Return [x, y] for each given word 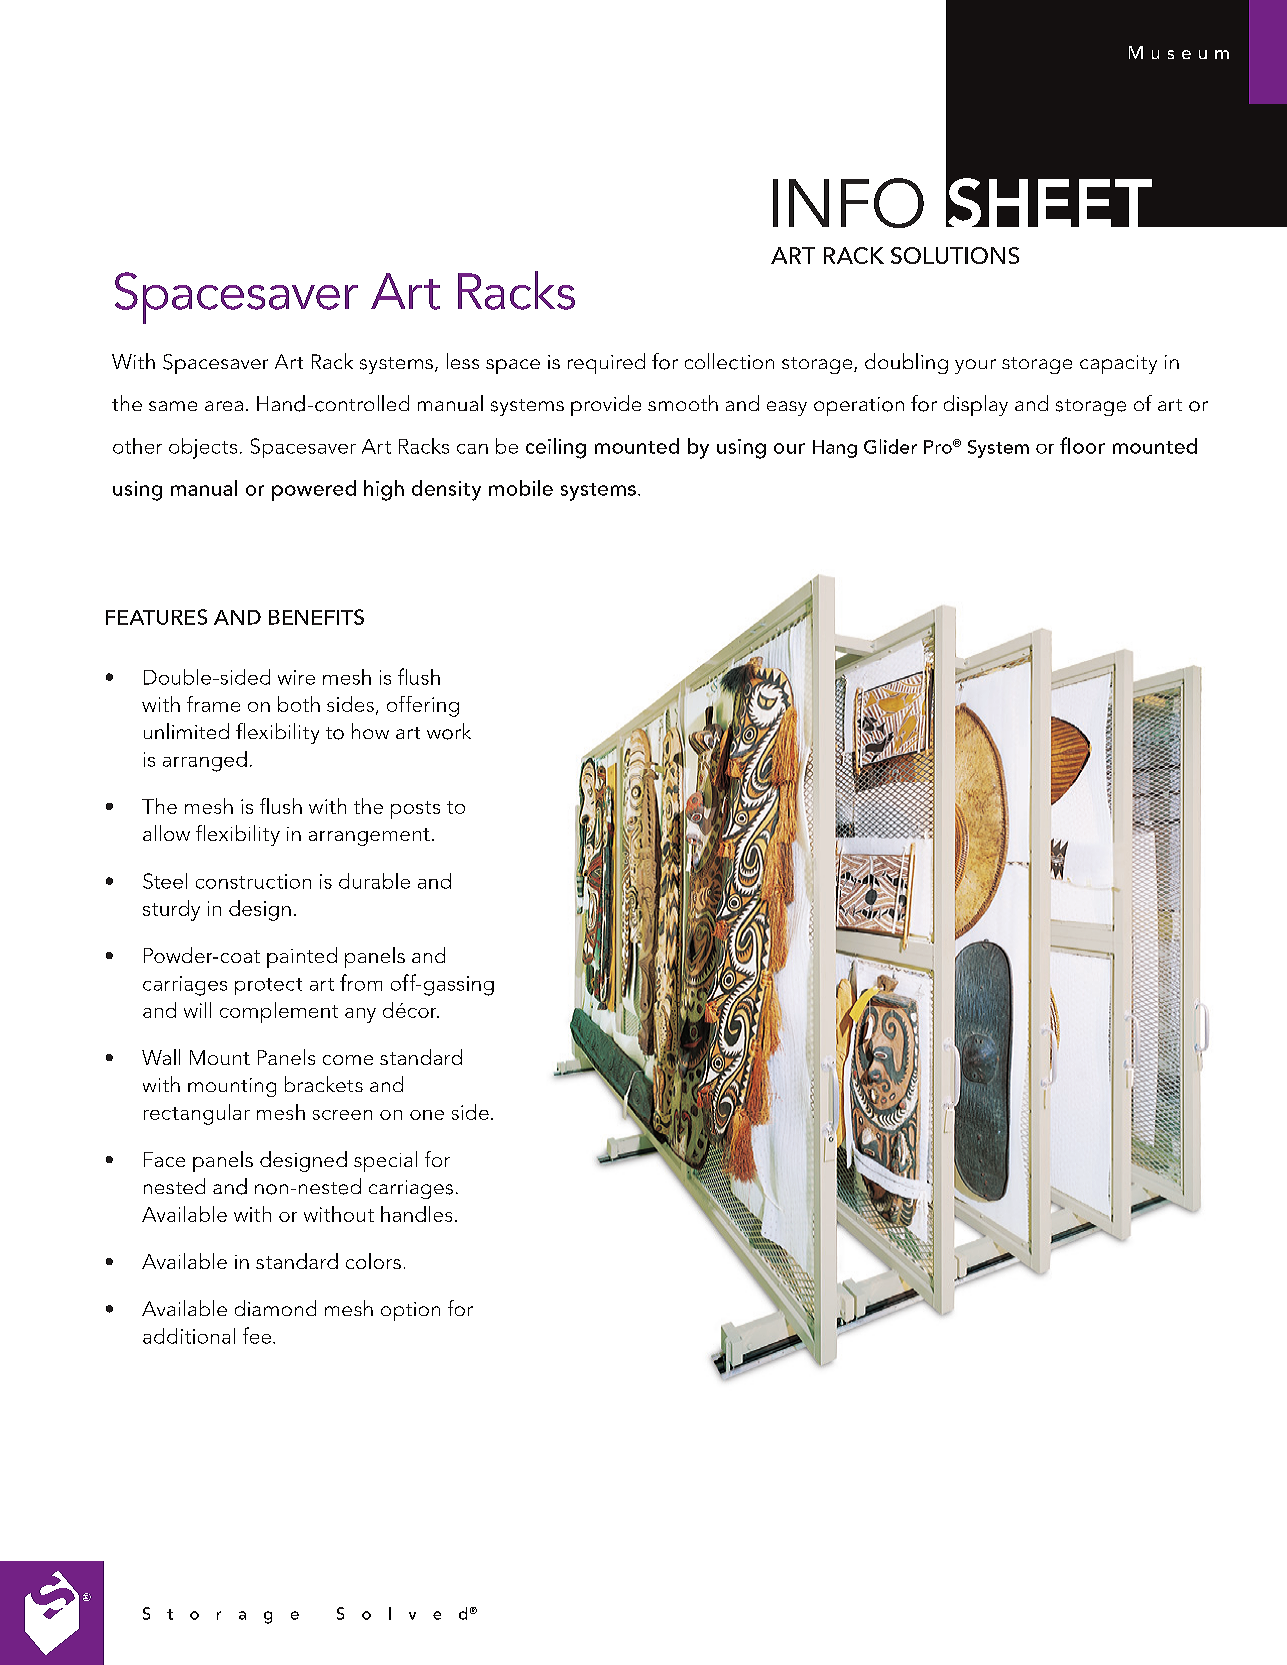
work [449, 731]
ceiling [556, 448]
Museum [1179, 52]
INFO [848, 203]
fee [258, 1335]
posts [415, 810]
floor [1082, 445]
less [463, 361]
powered [314, 490]
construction [253, 881]
